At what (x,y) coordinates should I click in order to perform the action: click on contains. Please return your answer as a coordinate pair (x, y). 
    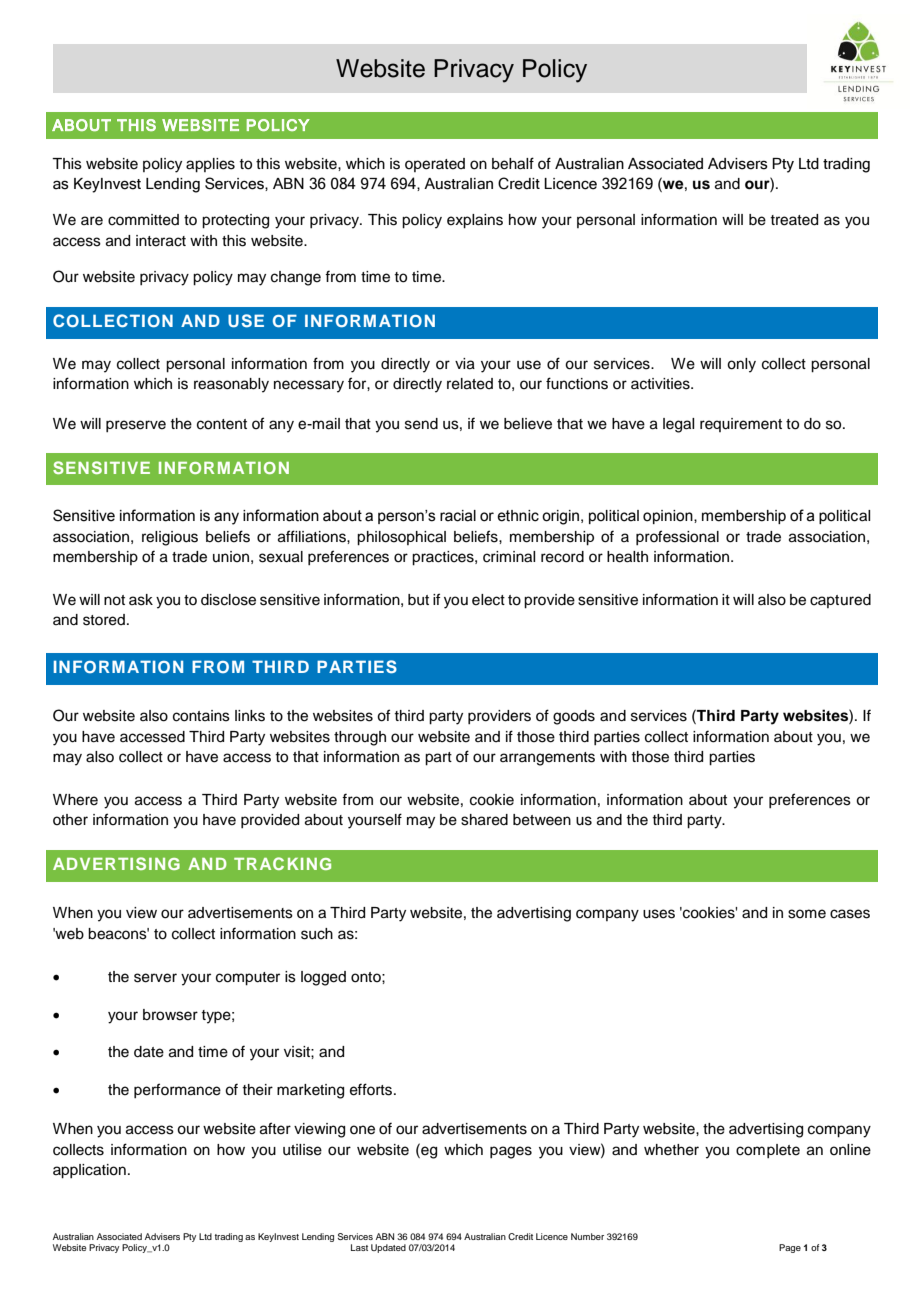
    Looking at the image, I should click on (201, 716).
